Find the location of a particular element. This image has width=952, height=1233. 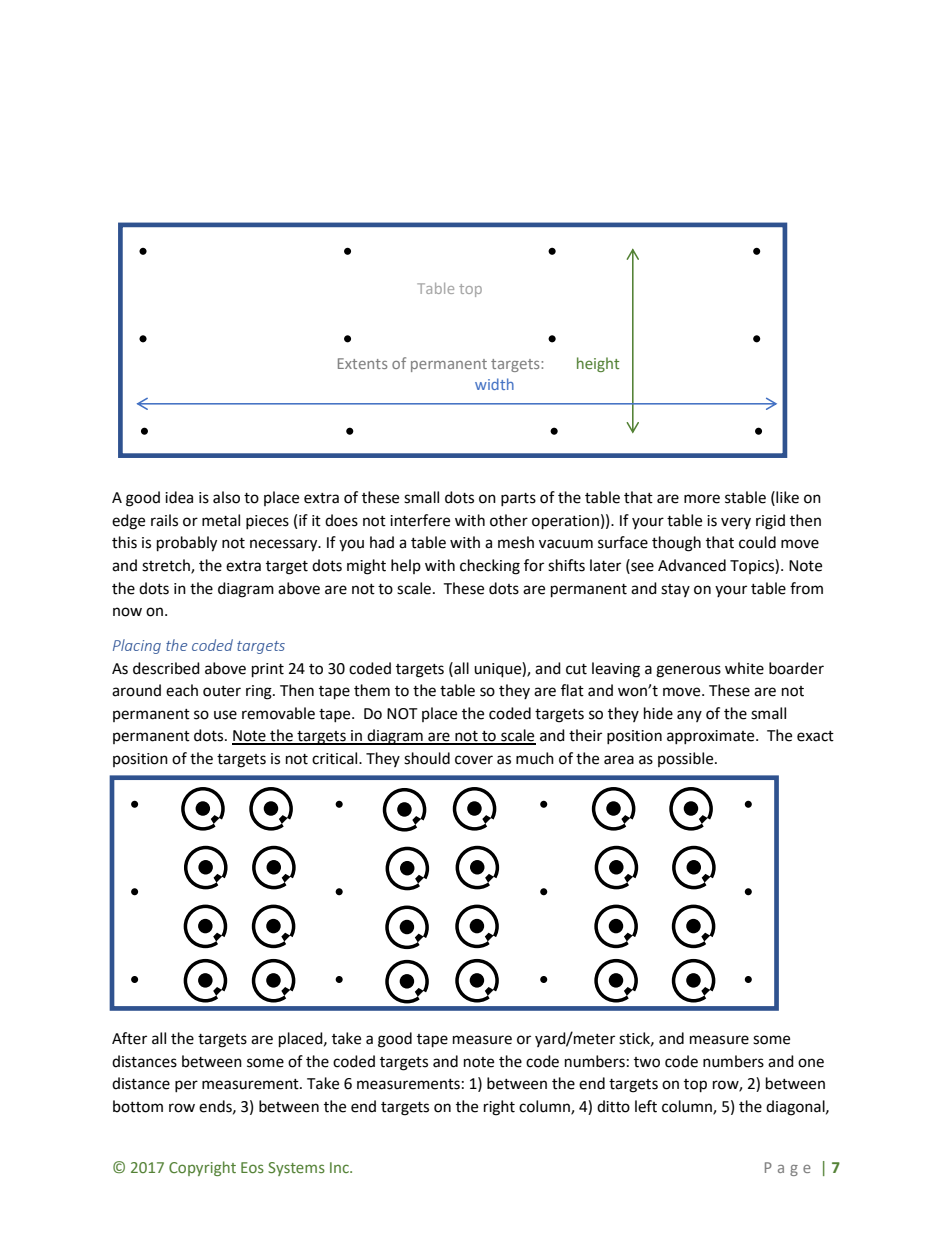

use is located at coordinates (225, 715).
